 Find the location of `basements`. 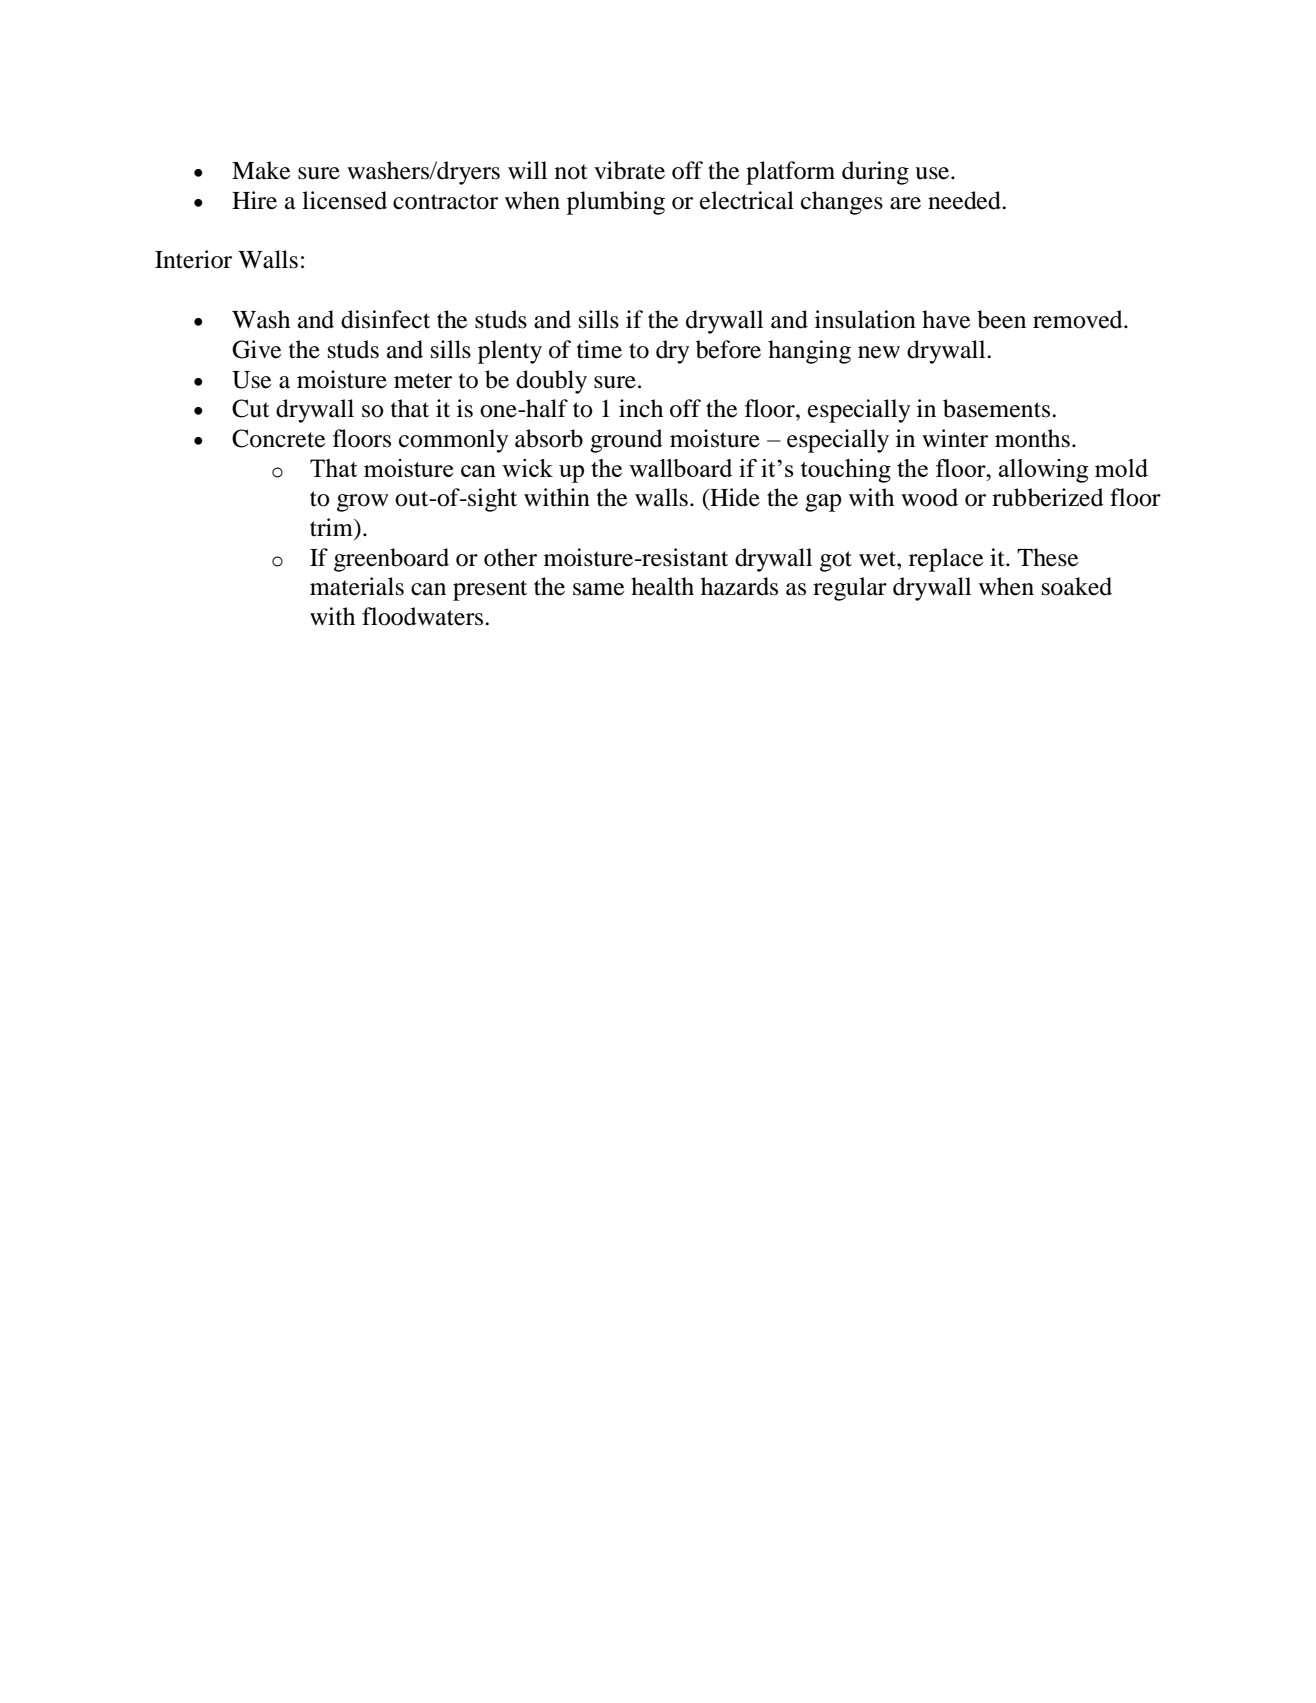

basements is located at coordinates (998, 408).
